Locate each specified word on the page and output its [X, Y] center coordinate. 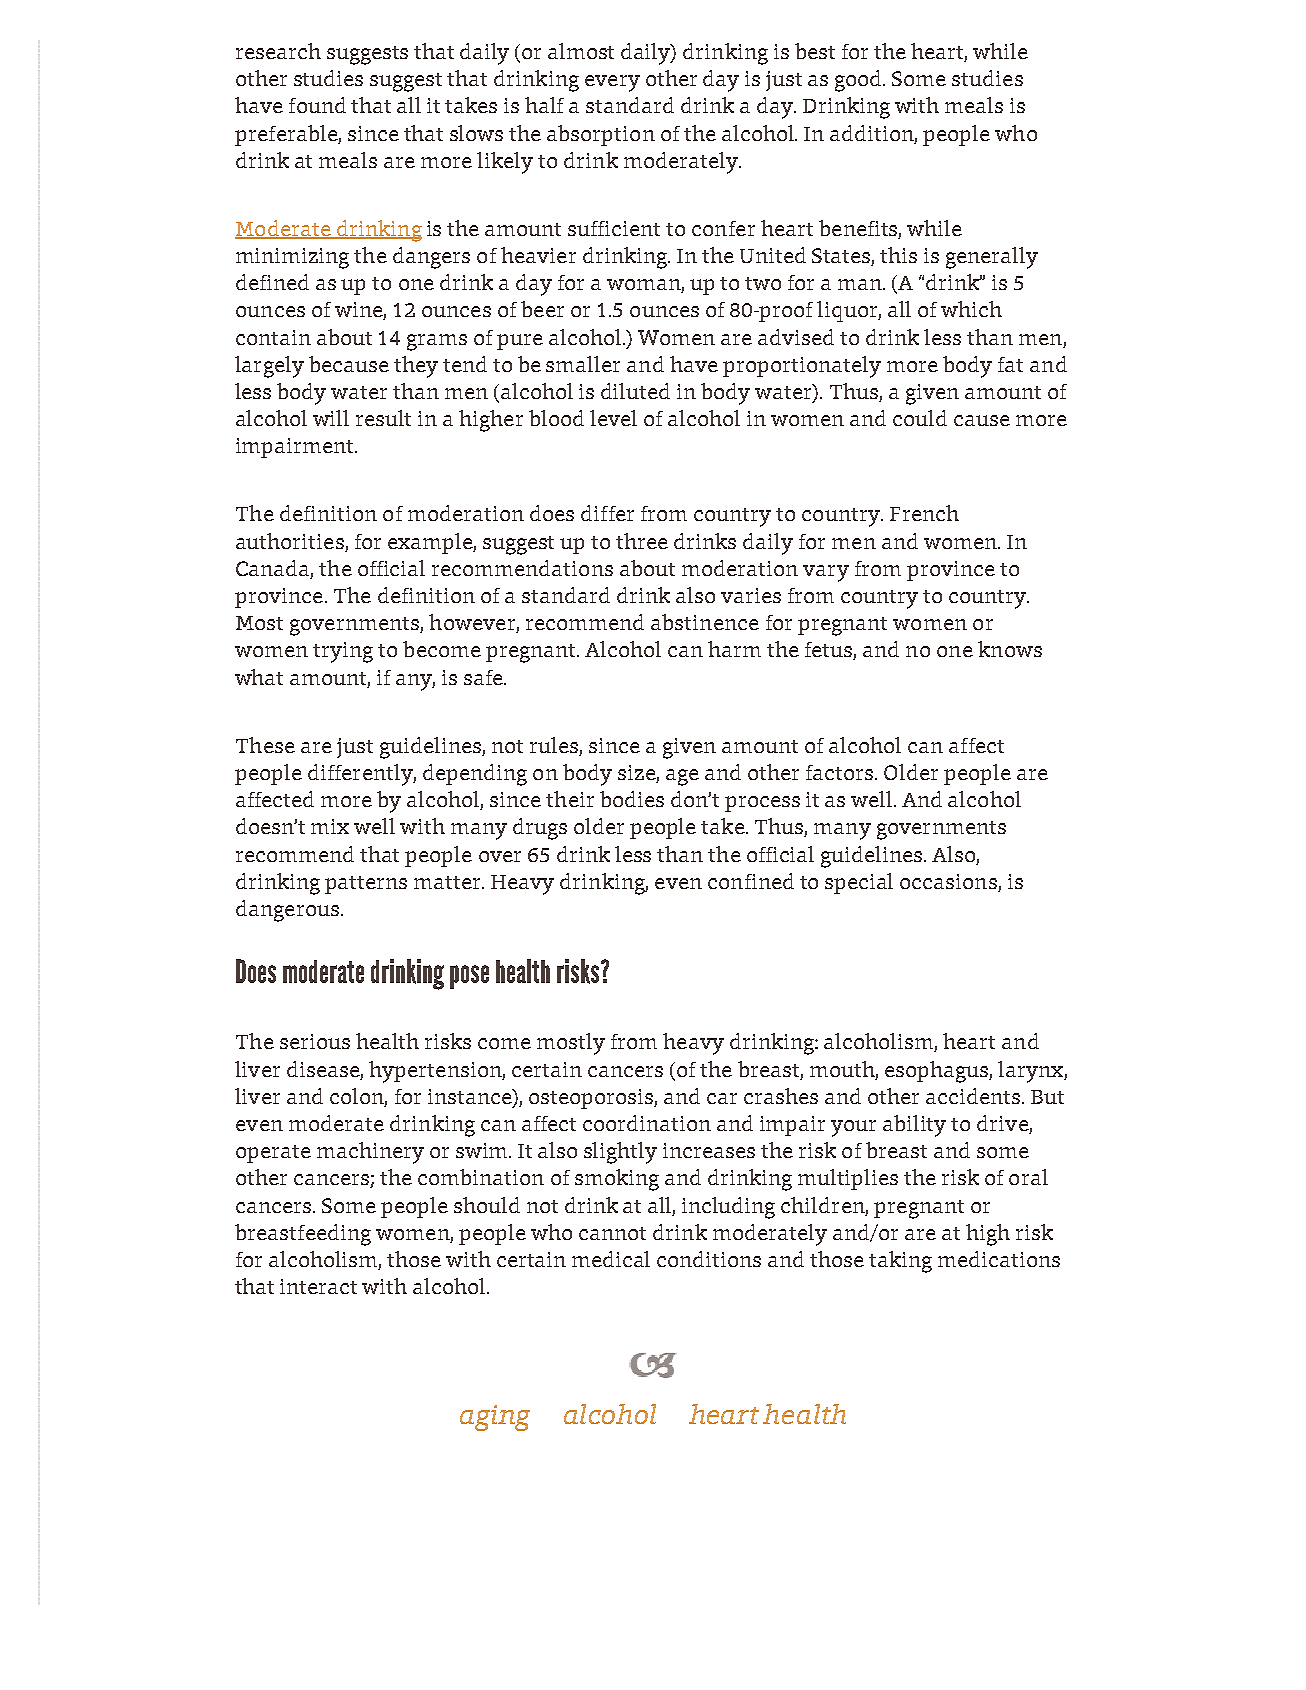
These [265, 745]
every [612, 83]
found [317, 105]
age [682, 777]
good [860, 81]
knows [1010, 649]
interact [318, 1286]
